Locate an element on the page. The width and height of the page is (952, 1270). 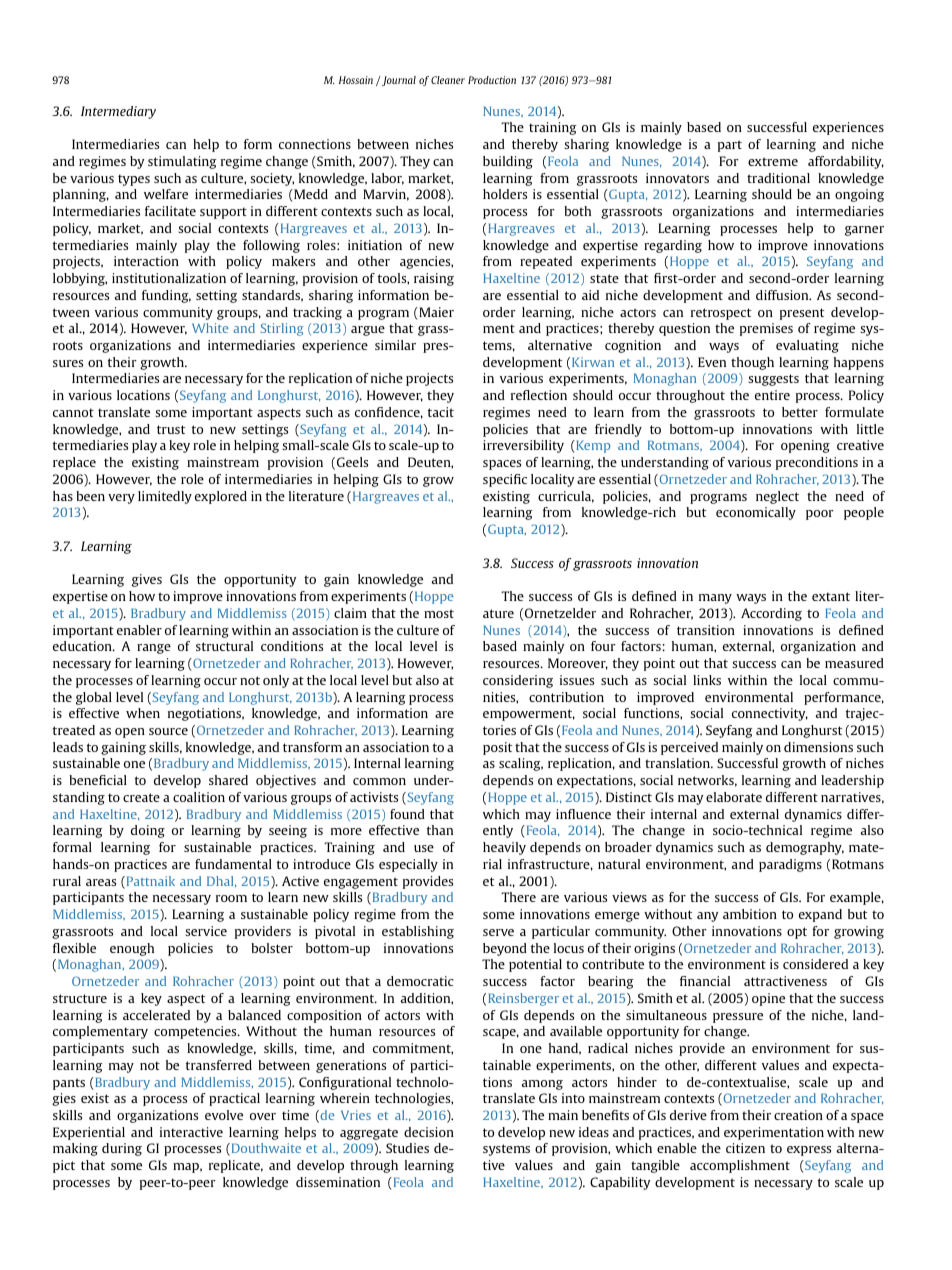
range is located at coordinates (154, 649).
